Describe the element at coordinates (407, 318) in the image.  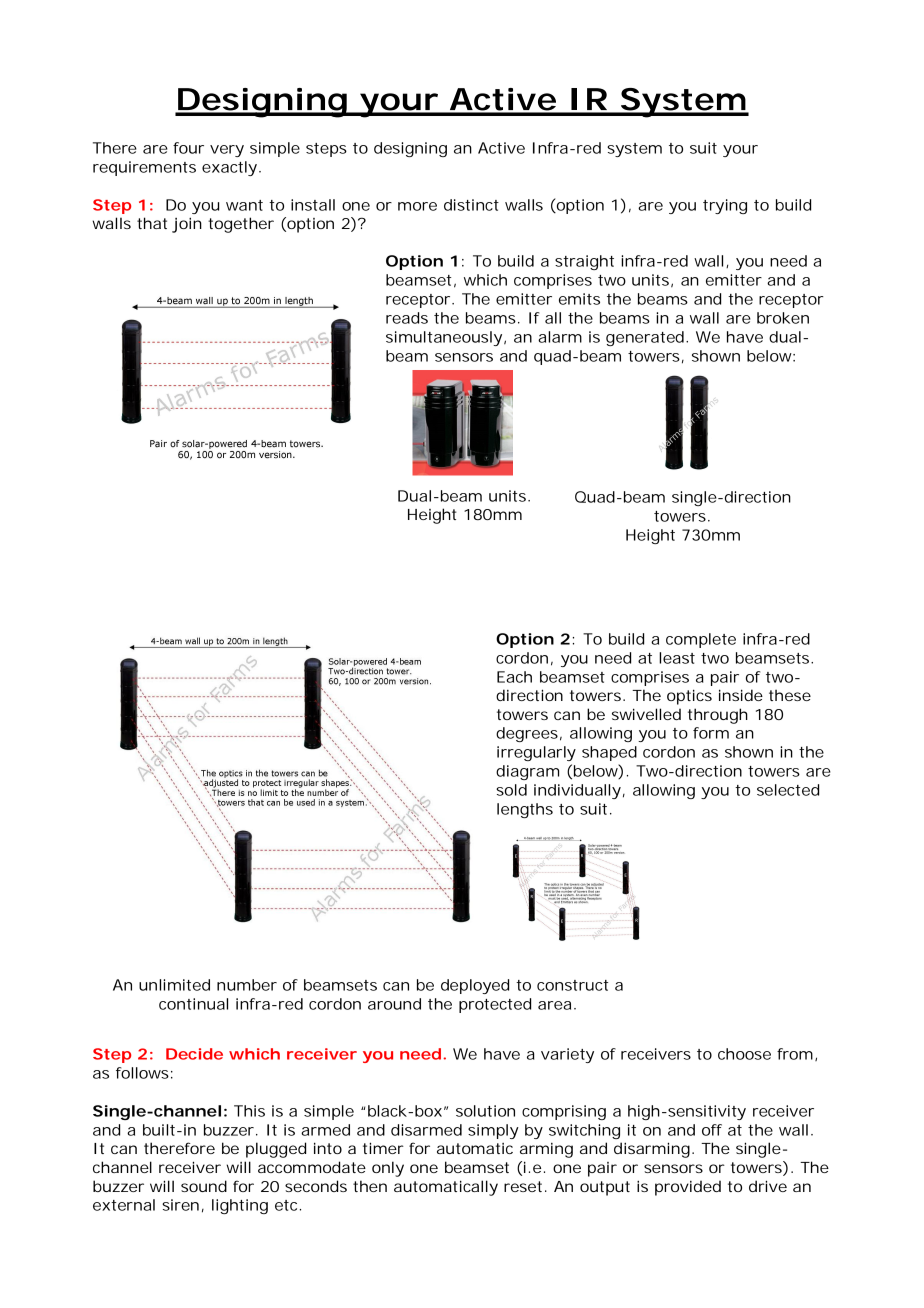
I see `reads` at that location.
